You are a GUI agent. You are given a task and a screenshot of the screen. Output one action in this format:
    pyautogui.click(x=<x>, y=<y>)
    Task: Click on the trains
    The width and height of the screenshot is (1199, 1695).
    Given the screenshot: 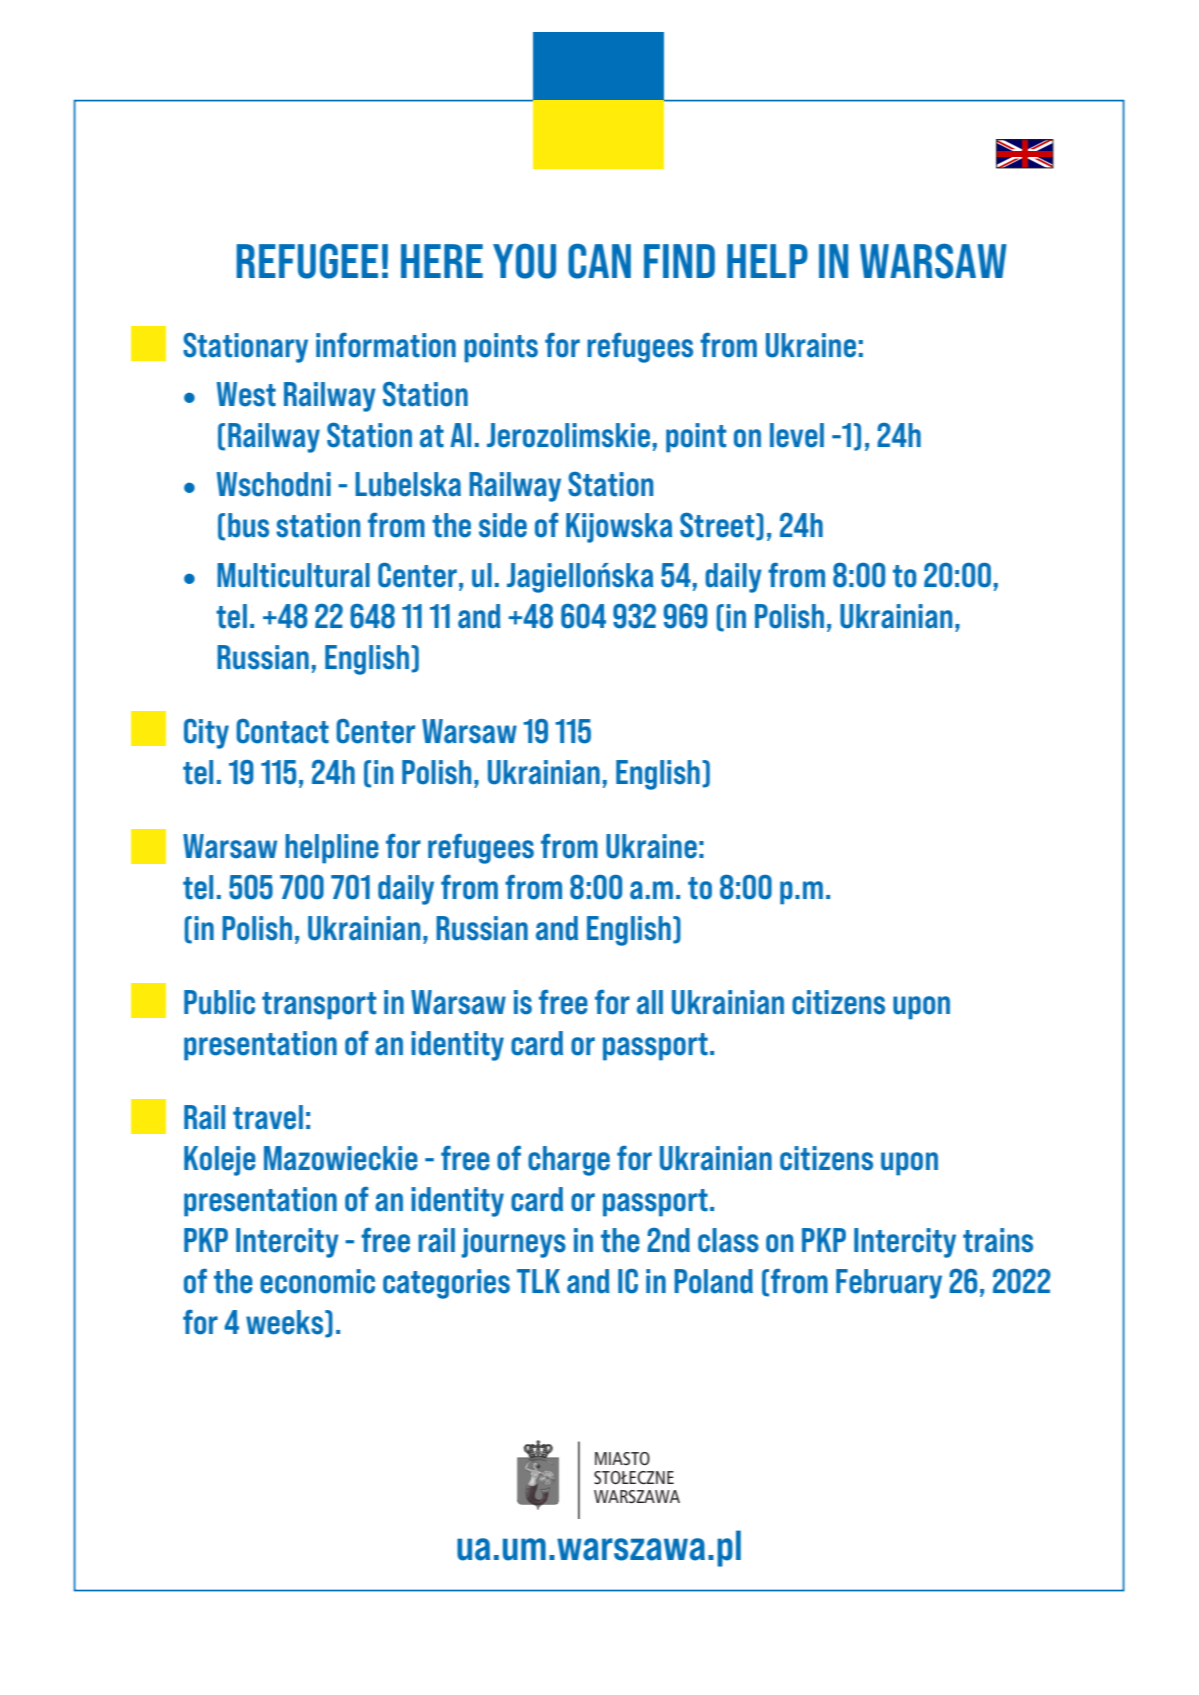 What is the action you would take?
    pyautogui.click(x=998, y=1240)
